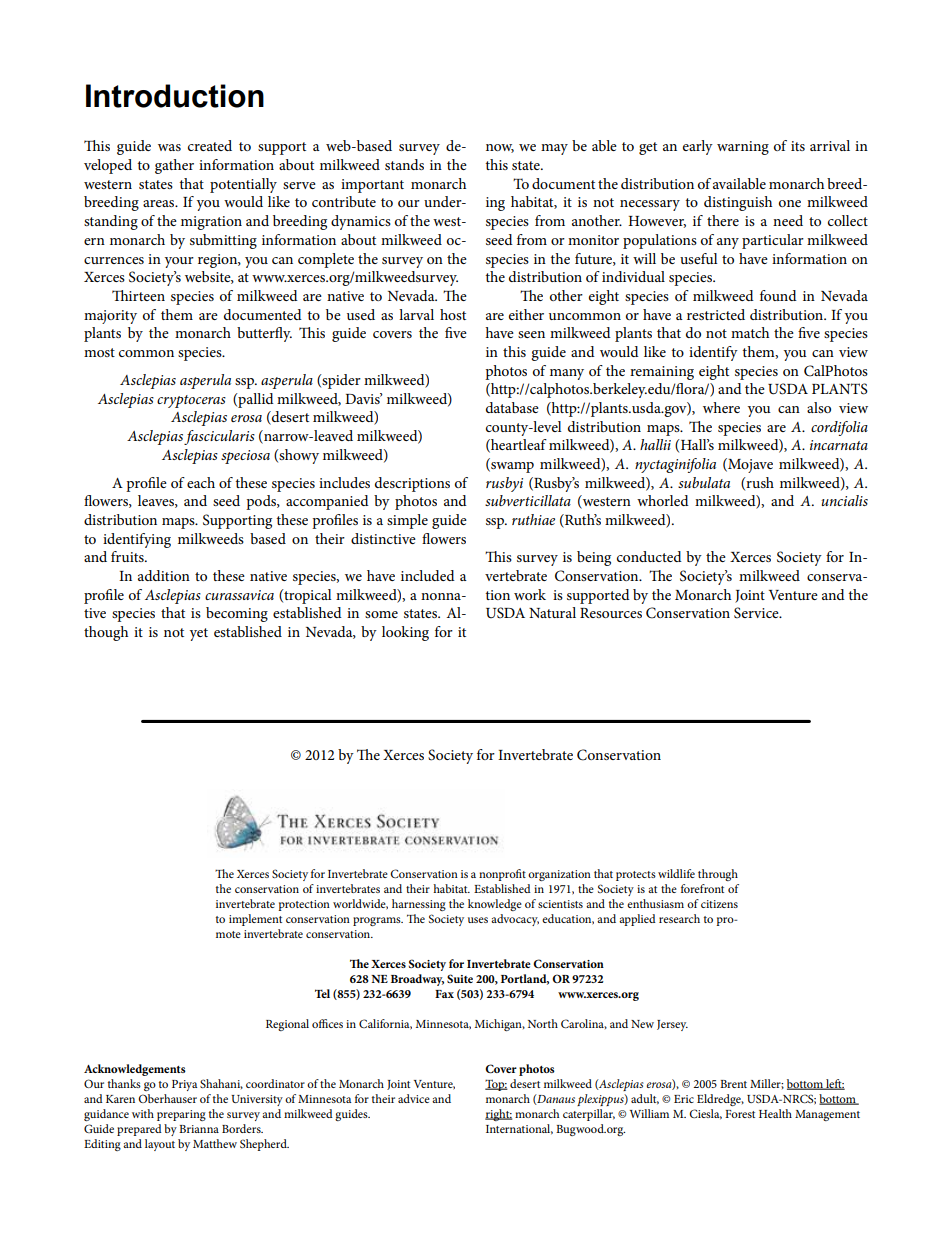 Image resolution: width=952 pixels, height=1233 pixels. I want to click on looking, so click(405, 633).
